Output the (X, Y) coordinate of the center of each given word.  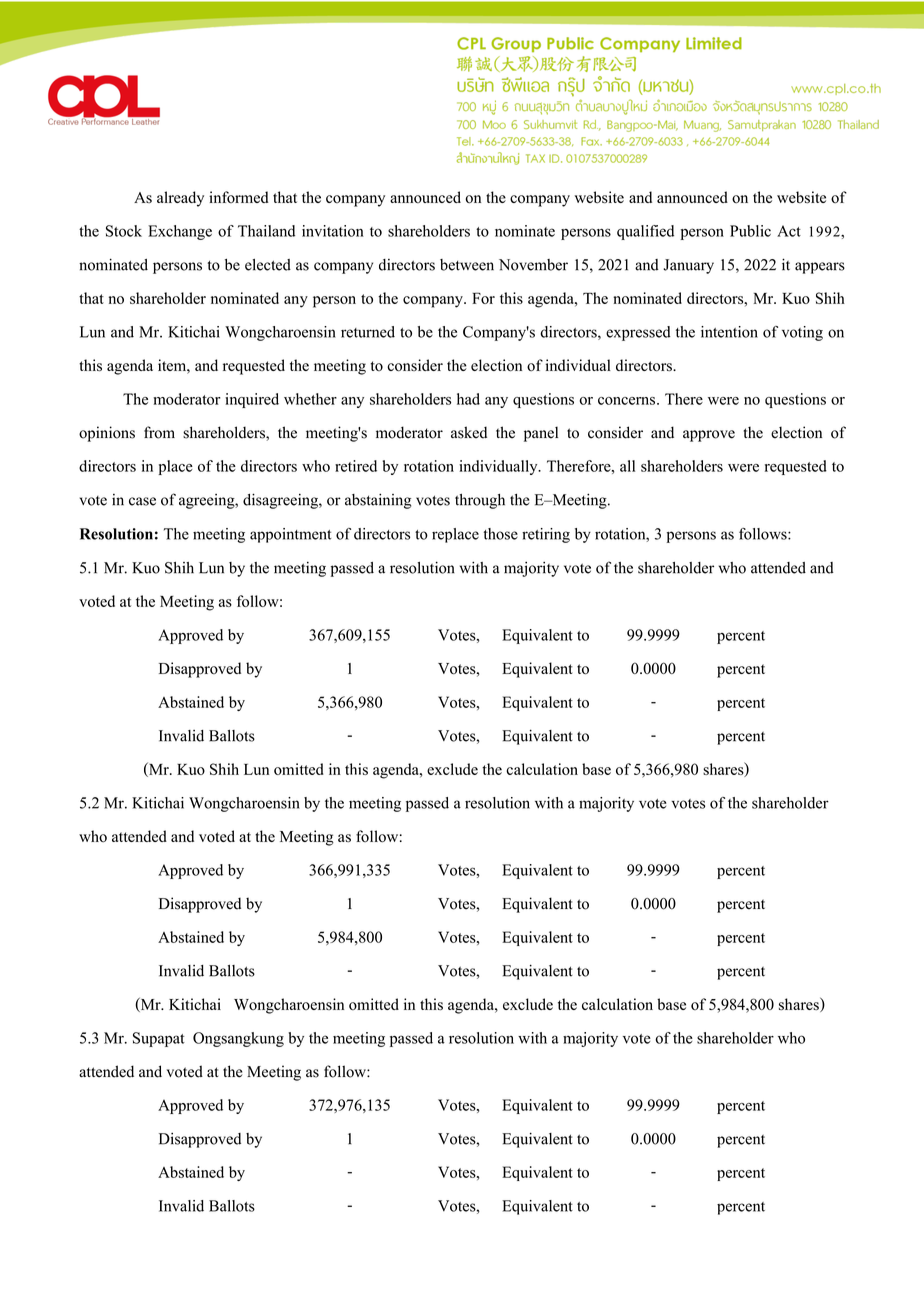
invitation (333, 231)
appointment (291, 535)
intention (729, 332)
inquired (252, 400)
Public (750, 231)
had (468, 399)
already (180, 199)
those (500, 534)
